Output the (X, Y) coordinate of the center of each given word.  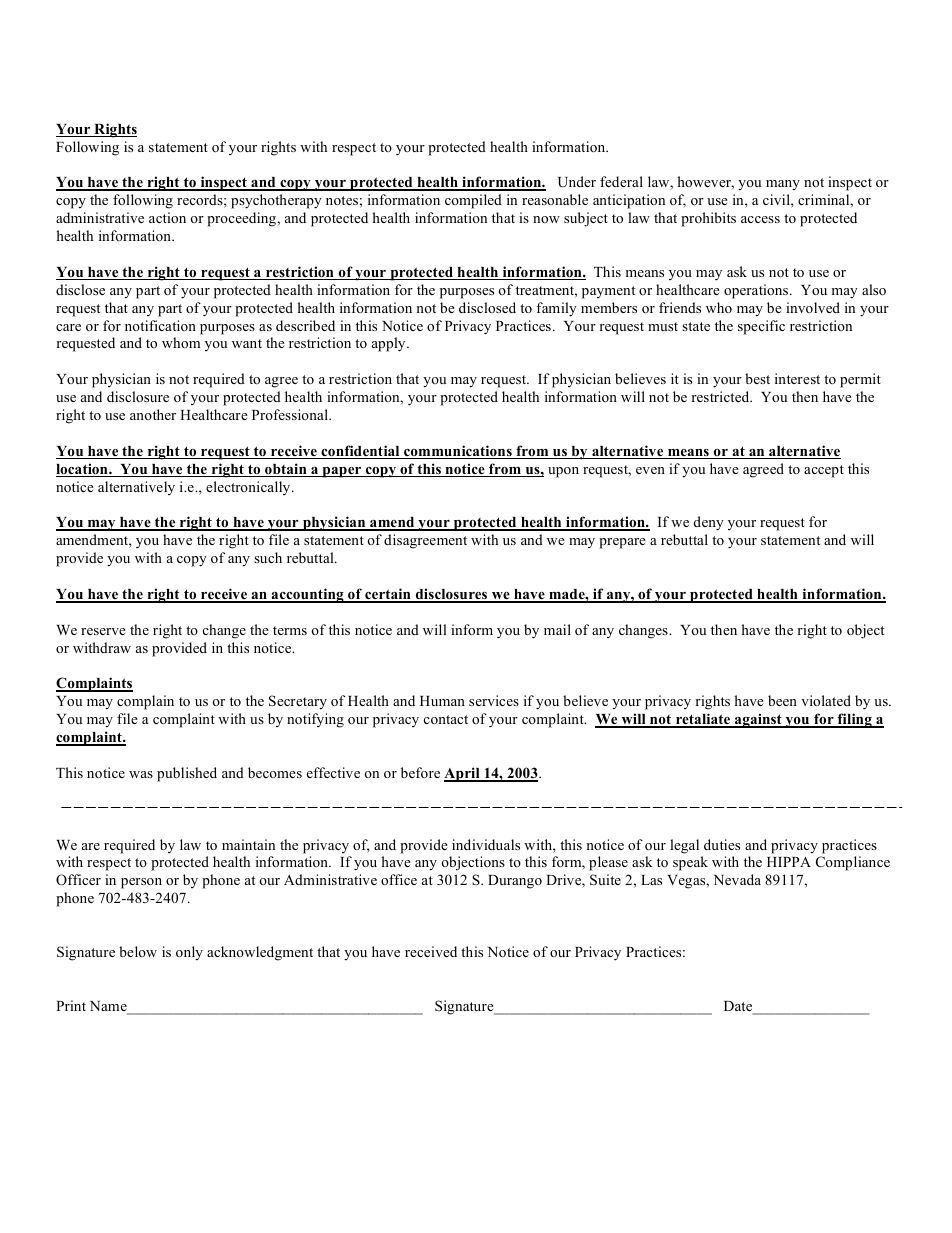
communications (458, 452)
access (760, 219)
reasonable (555, 199)
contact (446, 719)
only (189, 953)
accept (824, 471)
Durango (515, 882)
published (187, 774)
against (758, 720)
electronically (249, 488)
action (167, 217)
